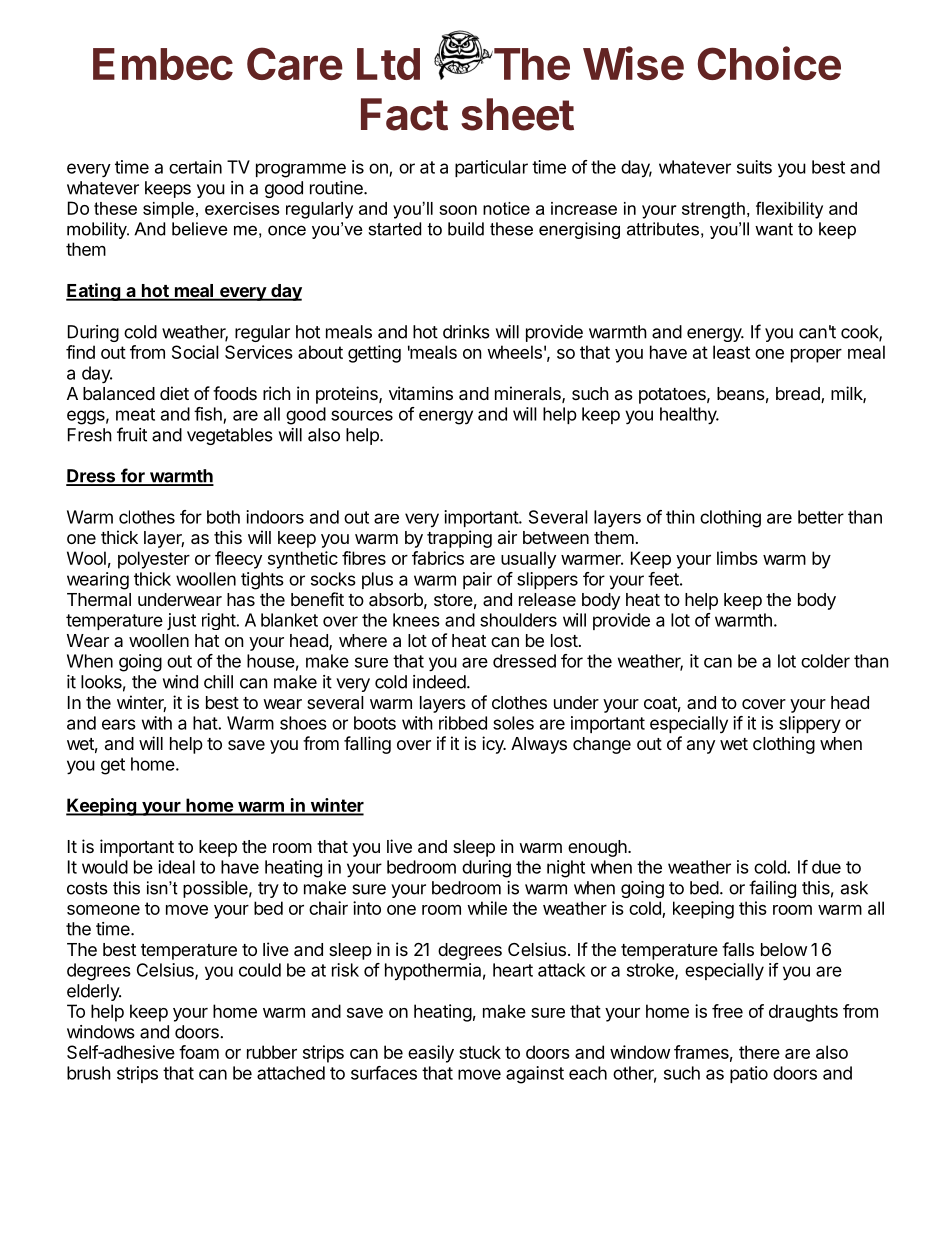 This image has height=1233, width=952. What do you see at coordinates (494, 745) in the image?
I see `icy` at bounding box center [494, 745].
